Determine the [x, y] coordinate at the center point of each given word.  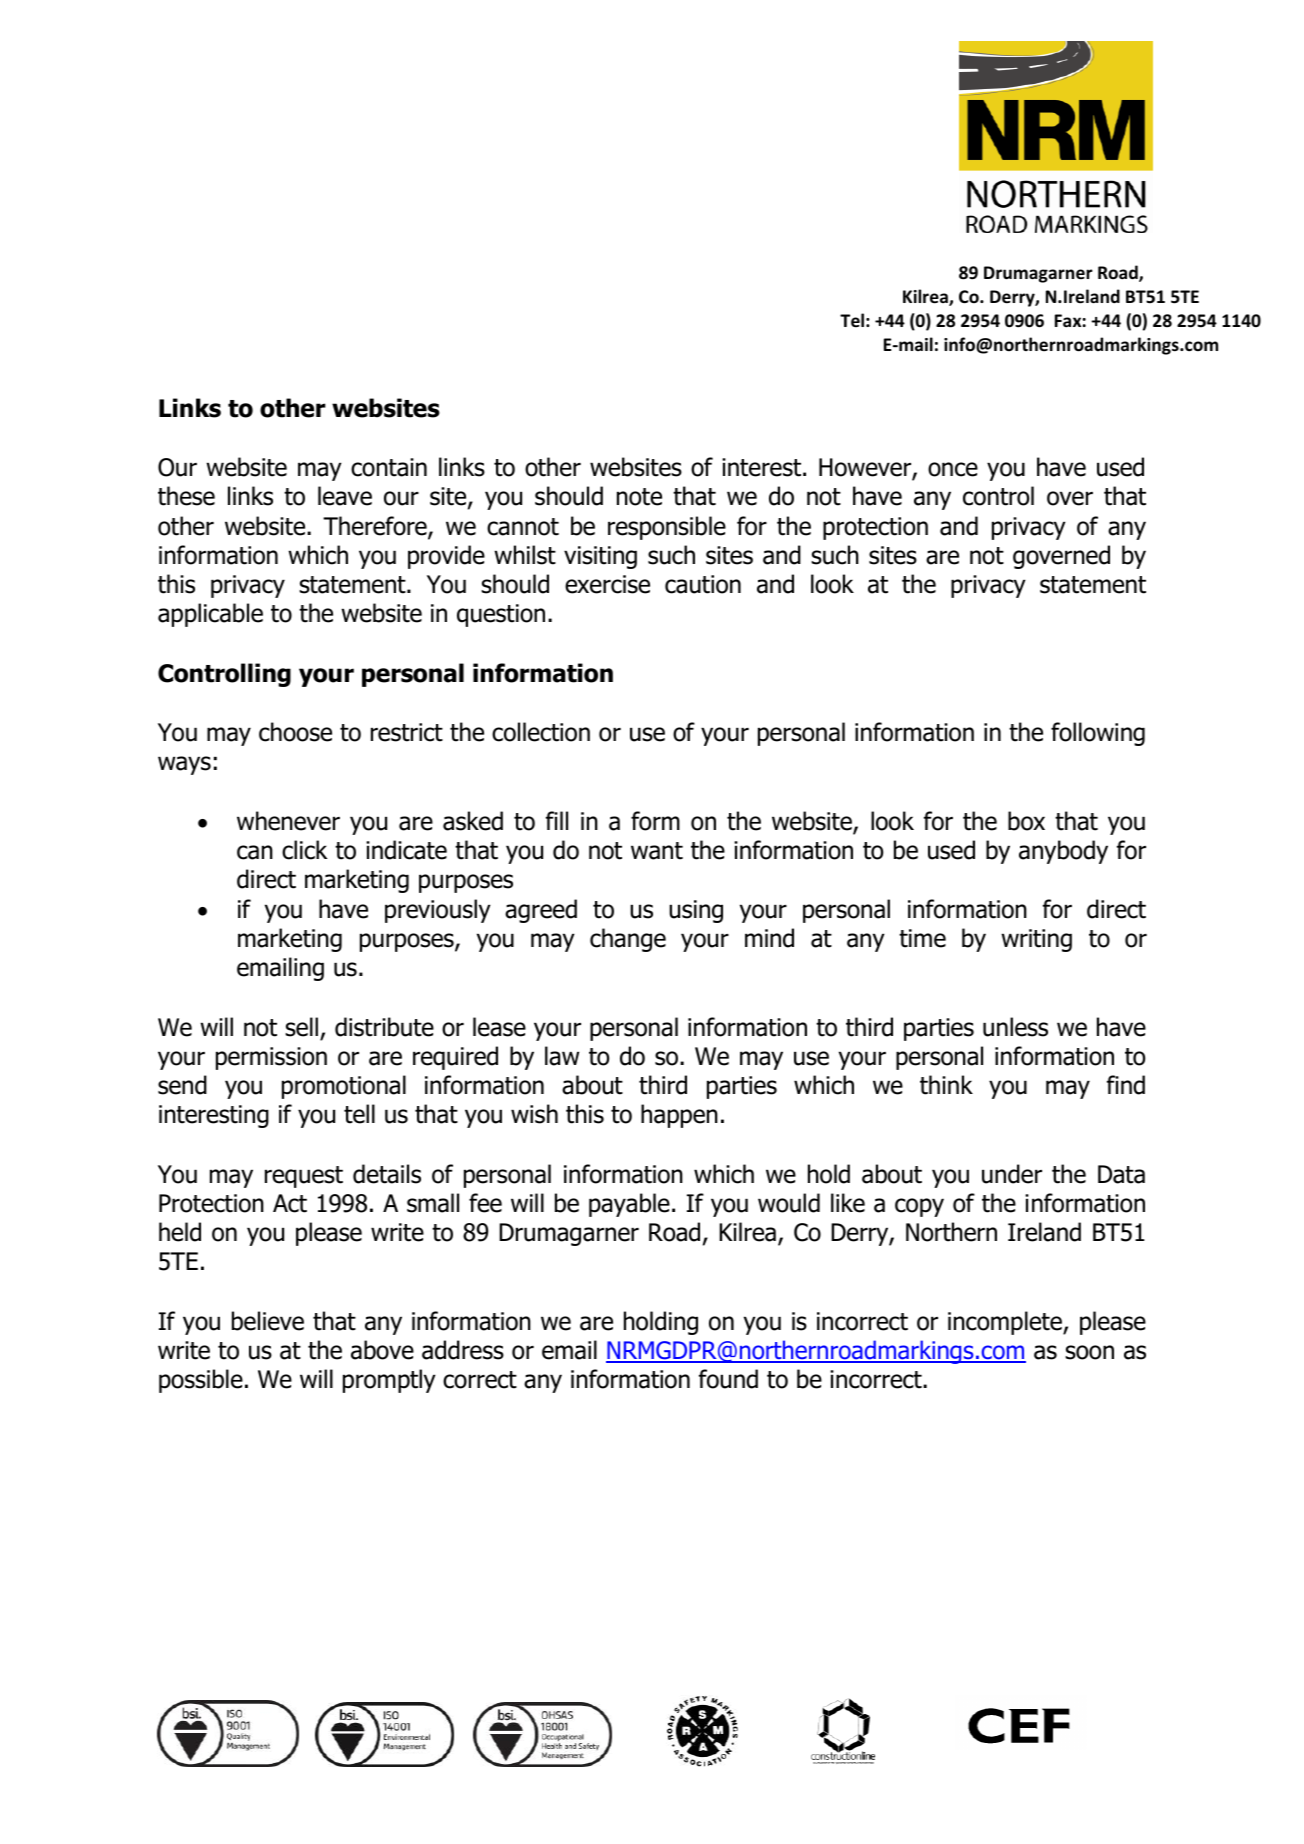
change [628, 940]
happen [679, 1116]
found [728, 1379]
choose [295, 732]
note [639, 497]
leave [345, 496]
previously [438, 911]
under [1012, 1174]
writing [1036, 940]
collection [541, 732]
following [1098, 734]
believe [268, 1321]
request [304, 1177]
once [953, 469]
